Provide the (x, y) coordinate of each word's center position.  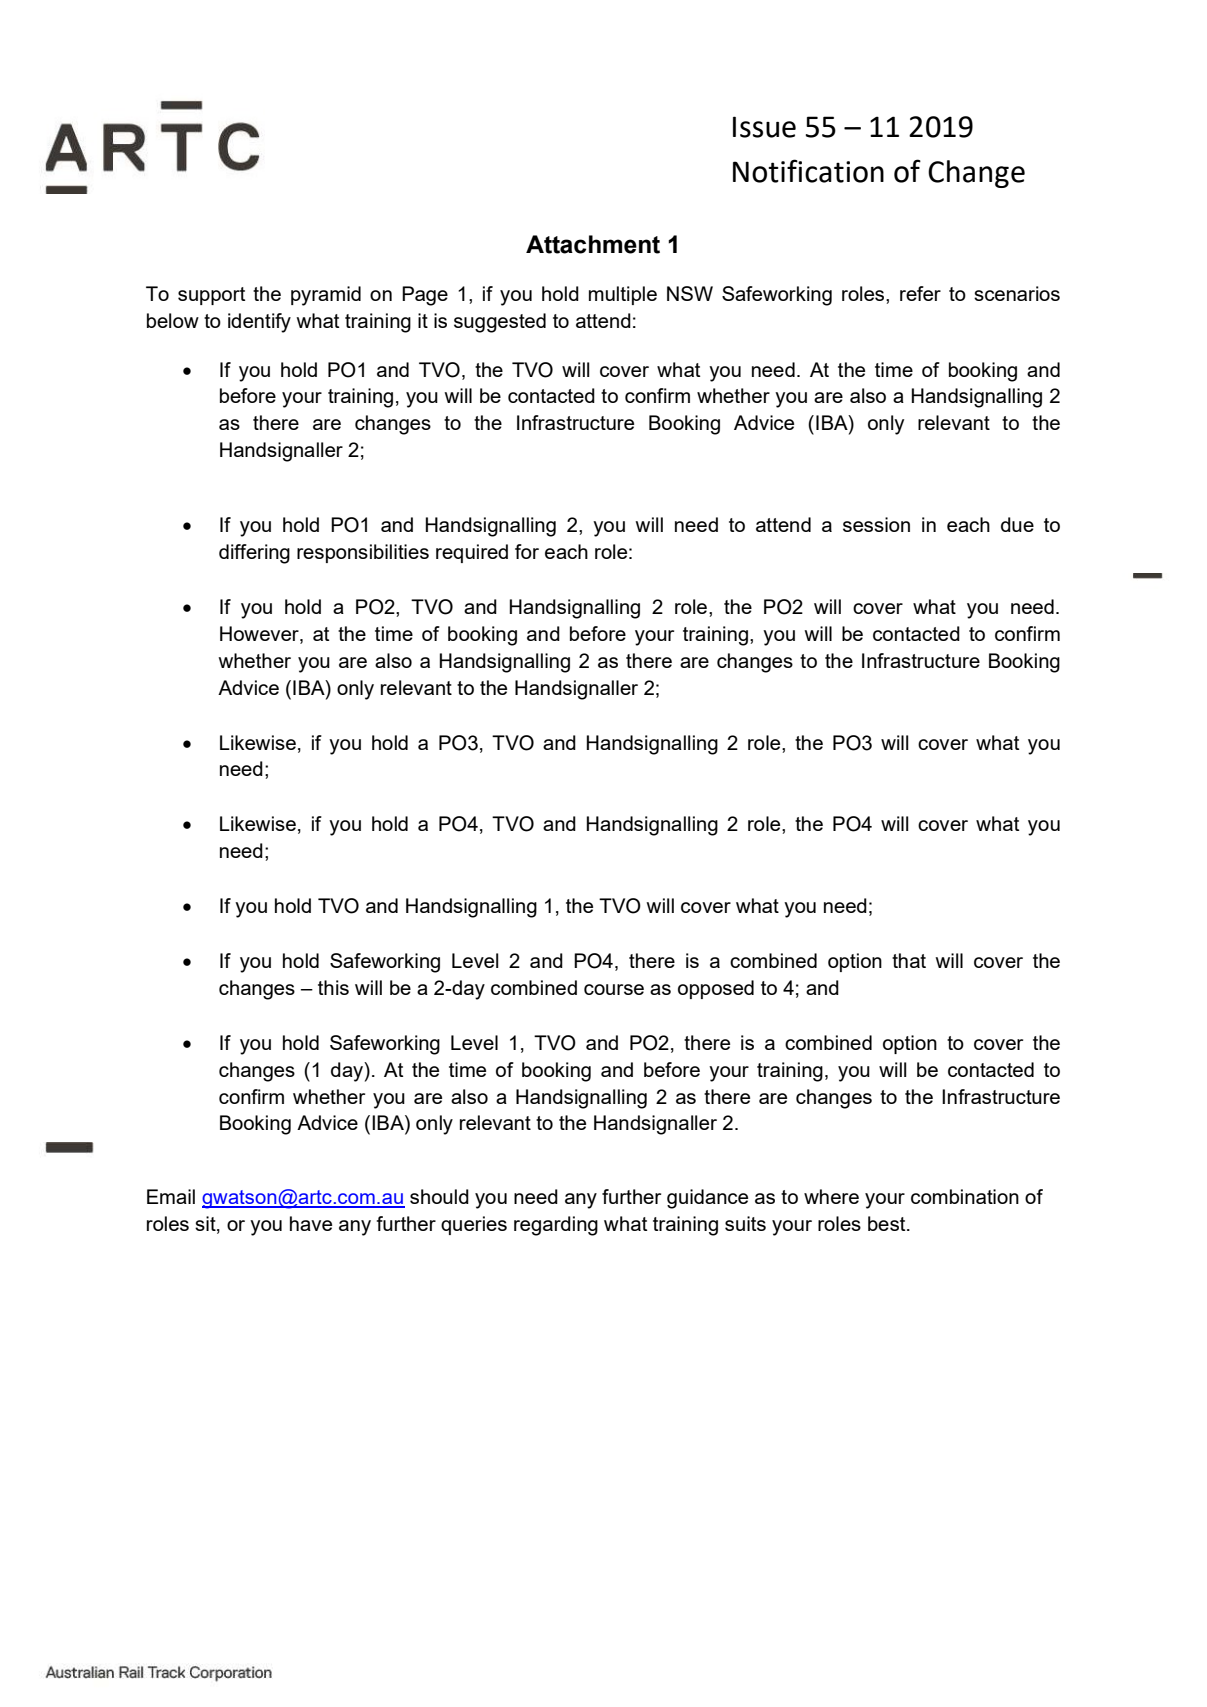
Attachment (593, 244)
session (876, 524)
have (311, 1223)
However (260, 635)
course (614, 989)
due (1017, 524)
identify (259, 323)
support (211, 296)
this (333, 987)
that (909, 960)
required (472, 553)
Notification (808, 171)
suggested (500, 323)
